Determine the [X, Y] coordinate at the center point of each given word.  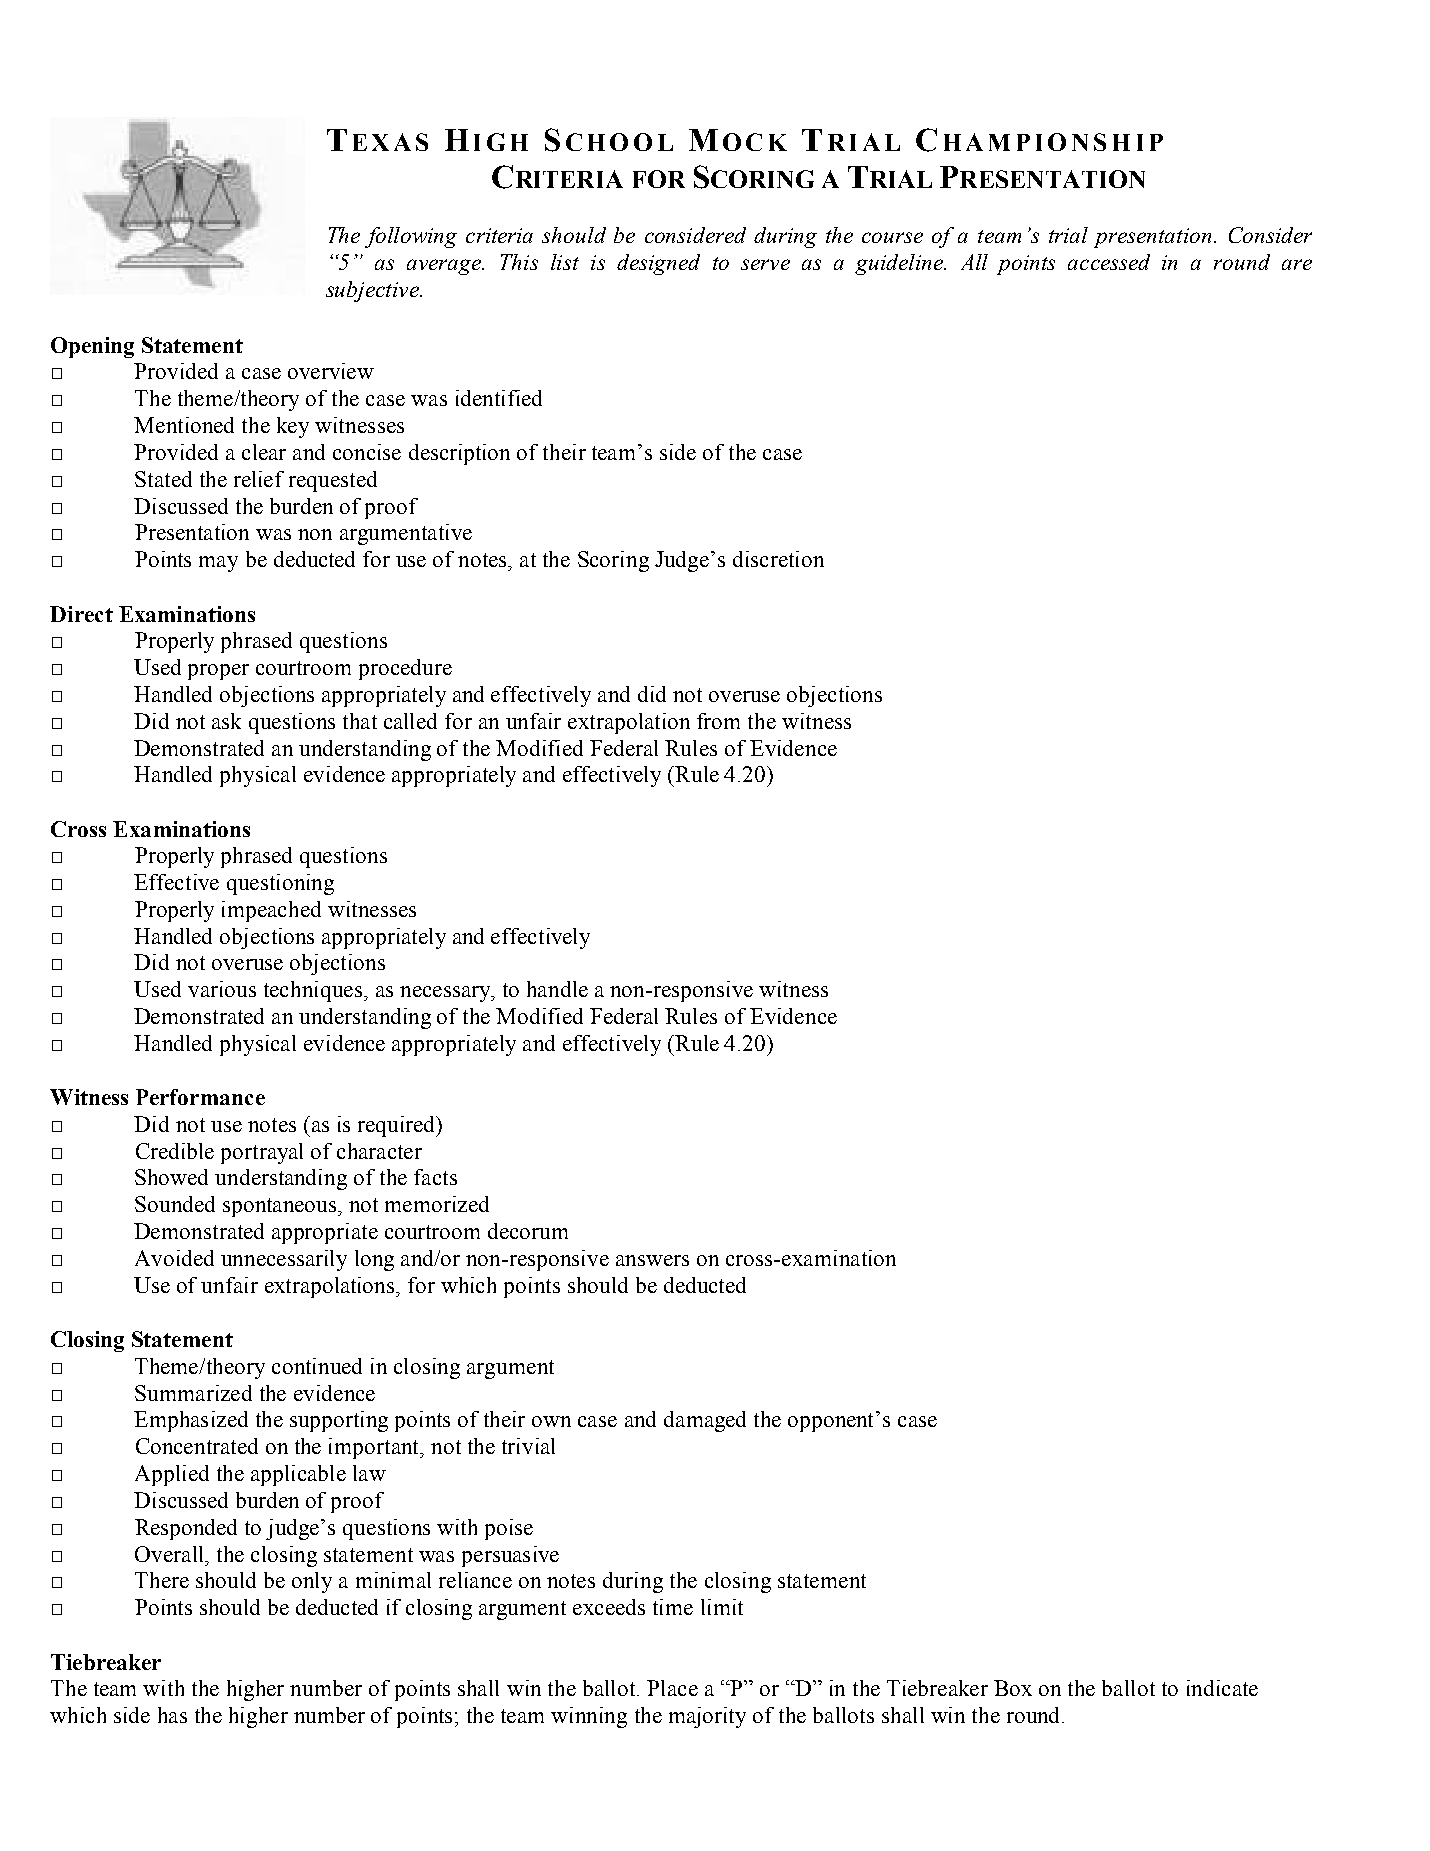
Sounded [175, 1204]
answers [652, 1260]
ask [226, 721]
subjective [373, 291]
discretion [778, 559]
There [162, 1580]
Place [672, 1688]
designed [658, 264]
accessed [1109, 262]
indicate [1222, 1688]
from [718, 721]
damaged [705, 1421]
